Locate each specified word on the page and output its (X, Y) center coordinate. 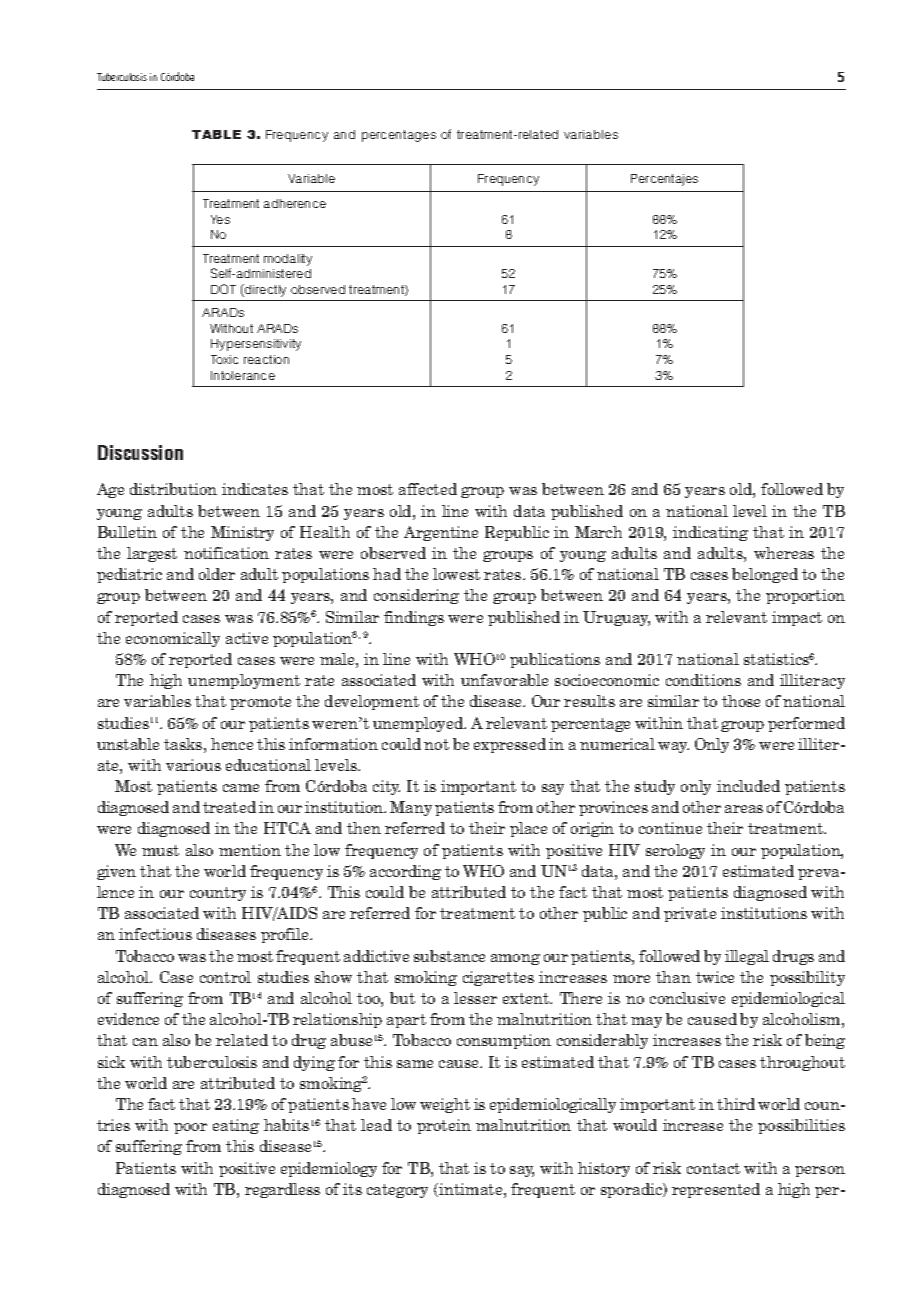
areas (744, 809)
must (160, 850)
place (528, 829)
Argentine (441, 533)
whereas (784, 553)
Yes (220, 219)
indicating (710, 533)
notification (226, 553)
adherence (295, 203)
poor (190, 1128)
